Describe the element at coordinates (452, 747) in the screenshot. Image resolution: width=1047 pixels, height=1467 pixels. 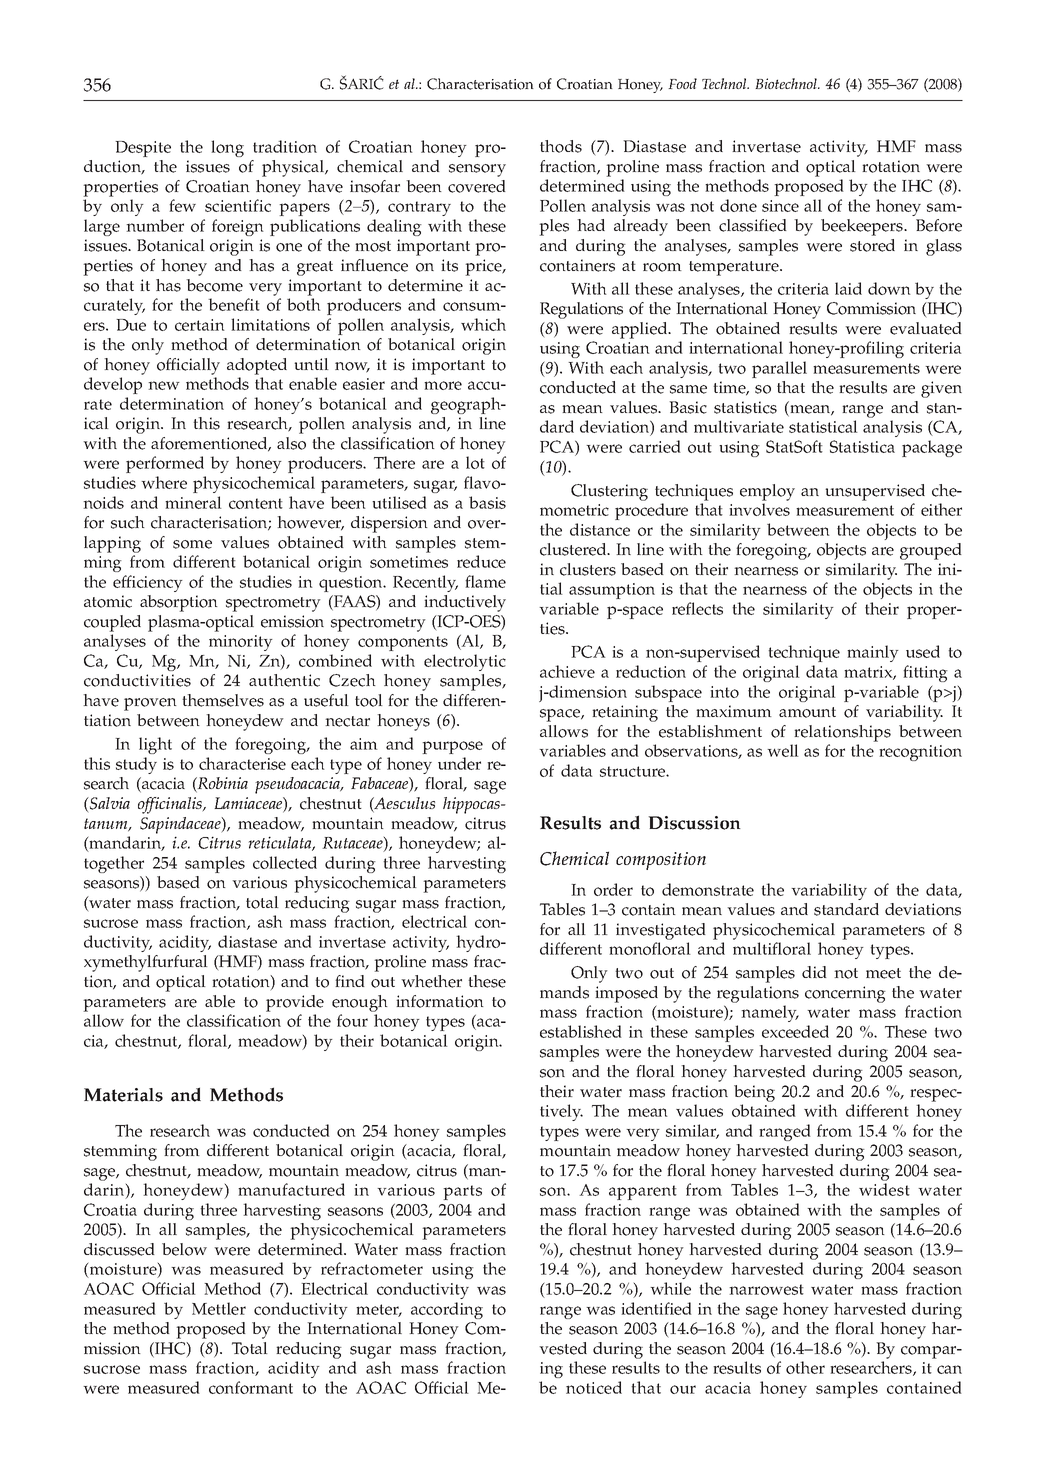
I see `purpose` at that location.
